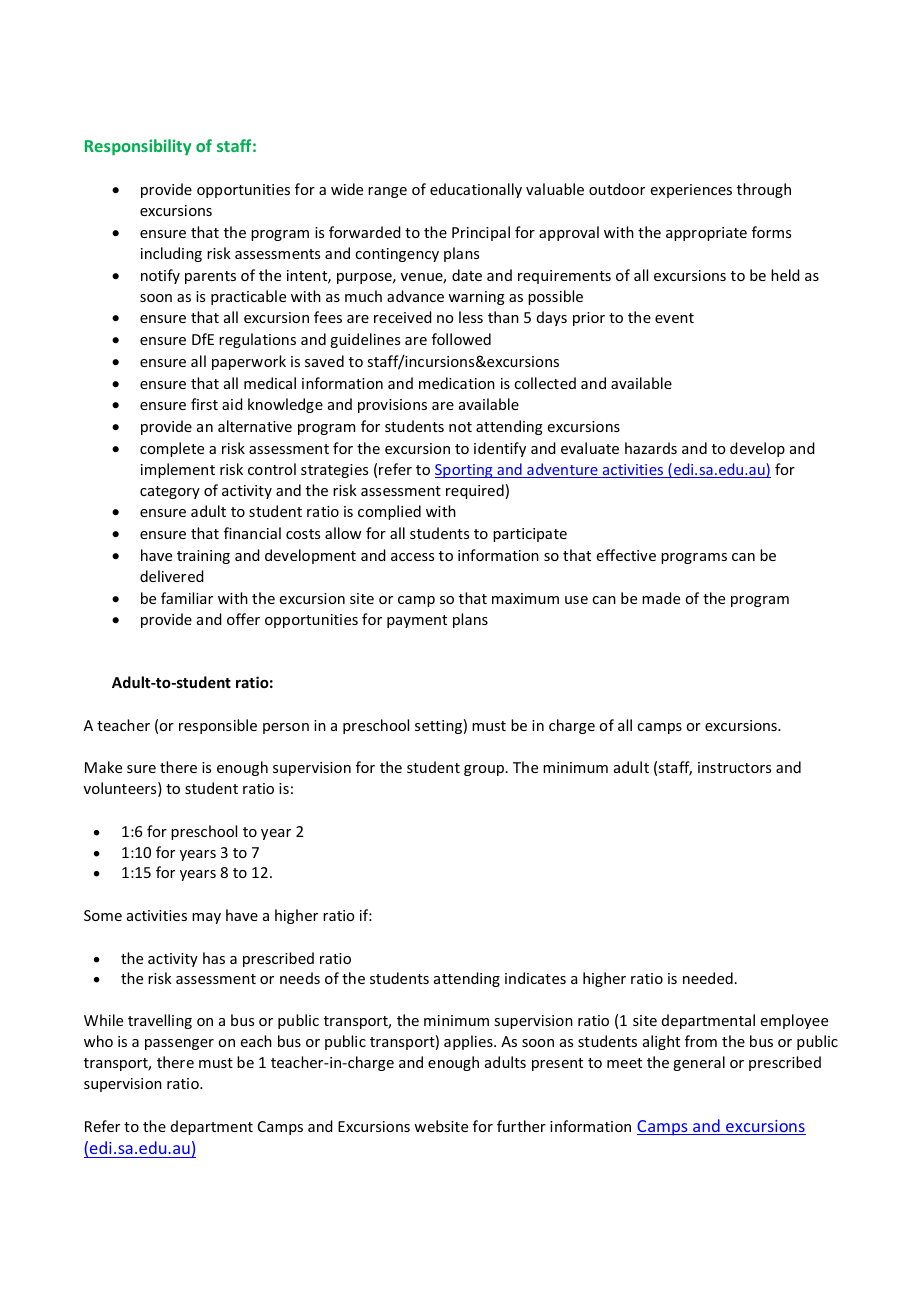 This document has height=1308, width=924. What do you see at coordinates (651, 448) in the document?
I see `hazards` at bounding box center [651, 448].
